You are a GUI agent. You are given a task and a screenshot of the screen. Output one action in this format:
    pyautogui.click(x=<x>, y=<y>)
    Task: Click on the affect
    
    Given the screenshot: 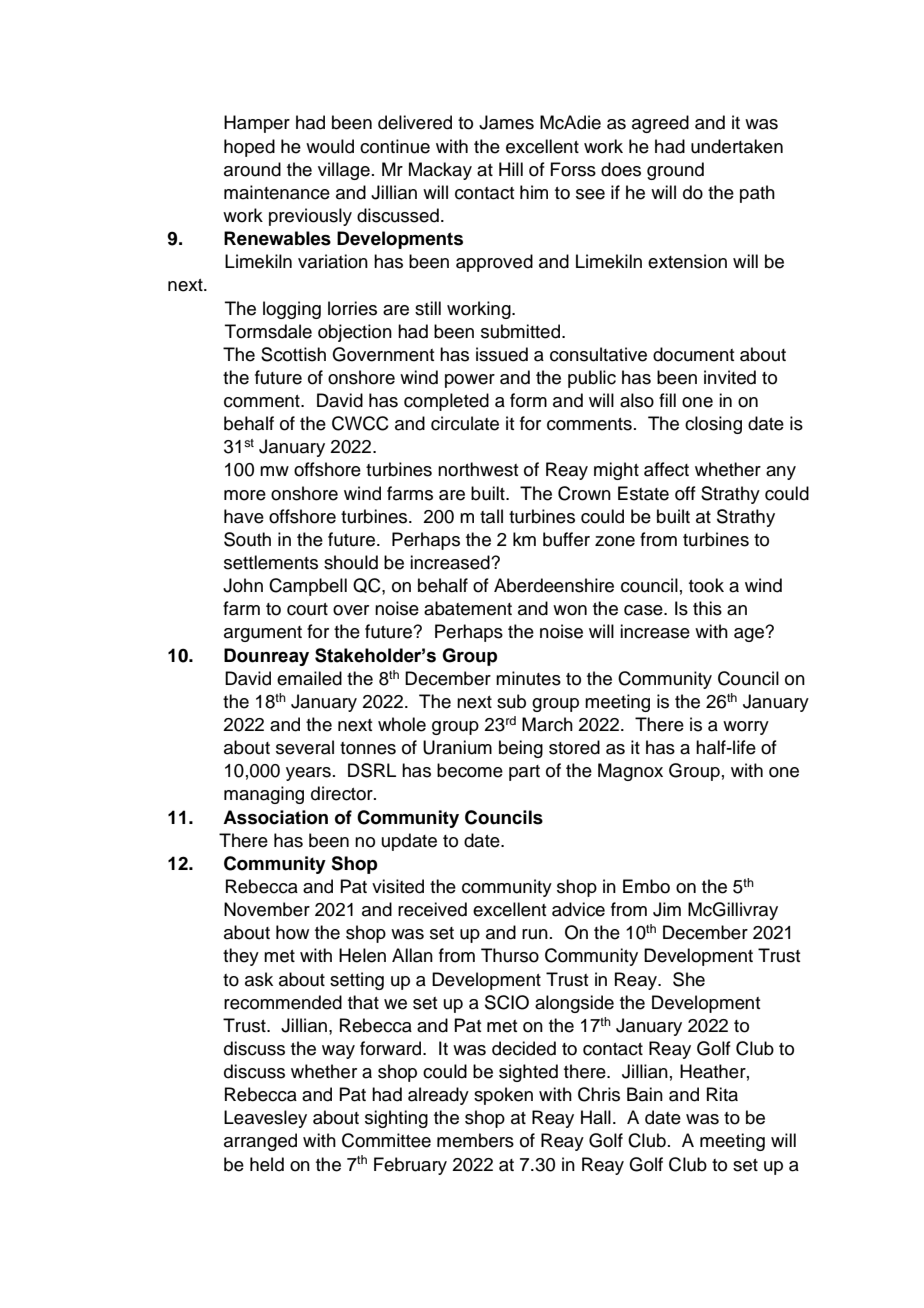 What is the action you would take?
    pyautogui.click(x=666, y=469)
